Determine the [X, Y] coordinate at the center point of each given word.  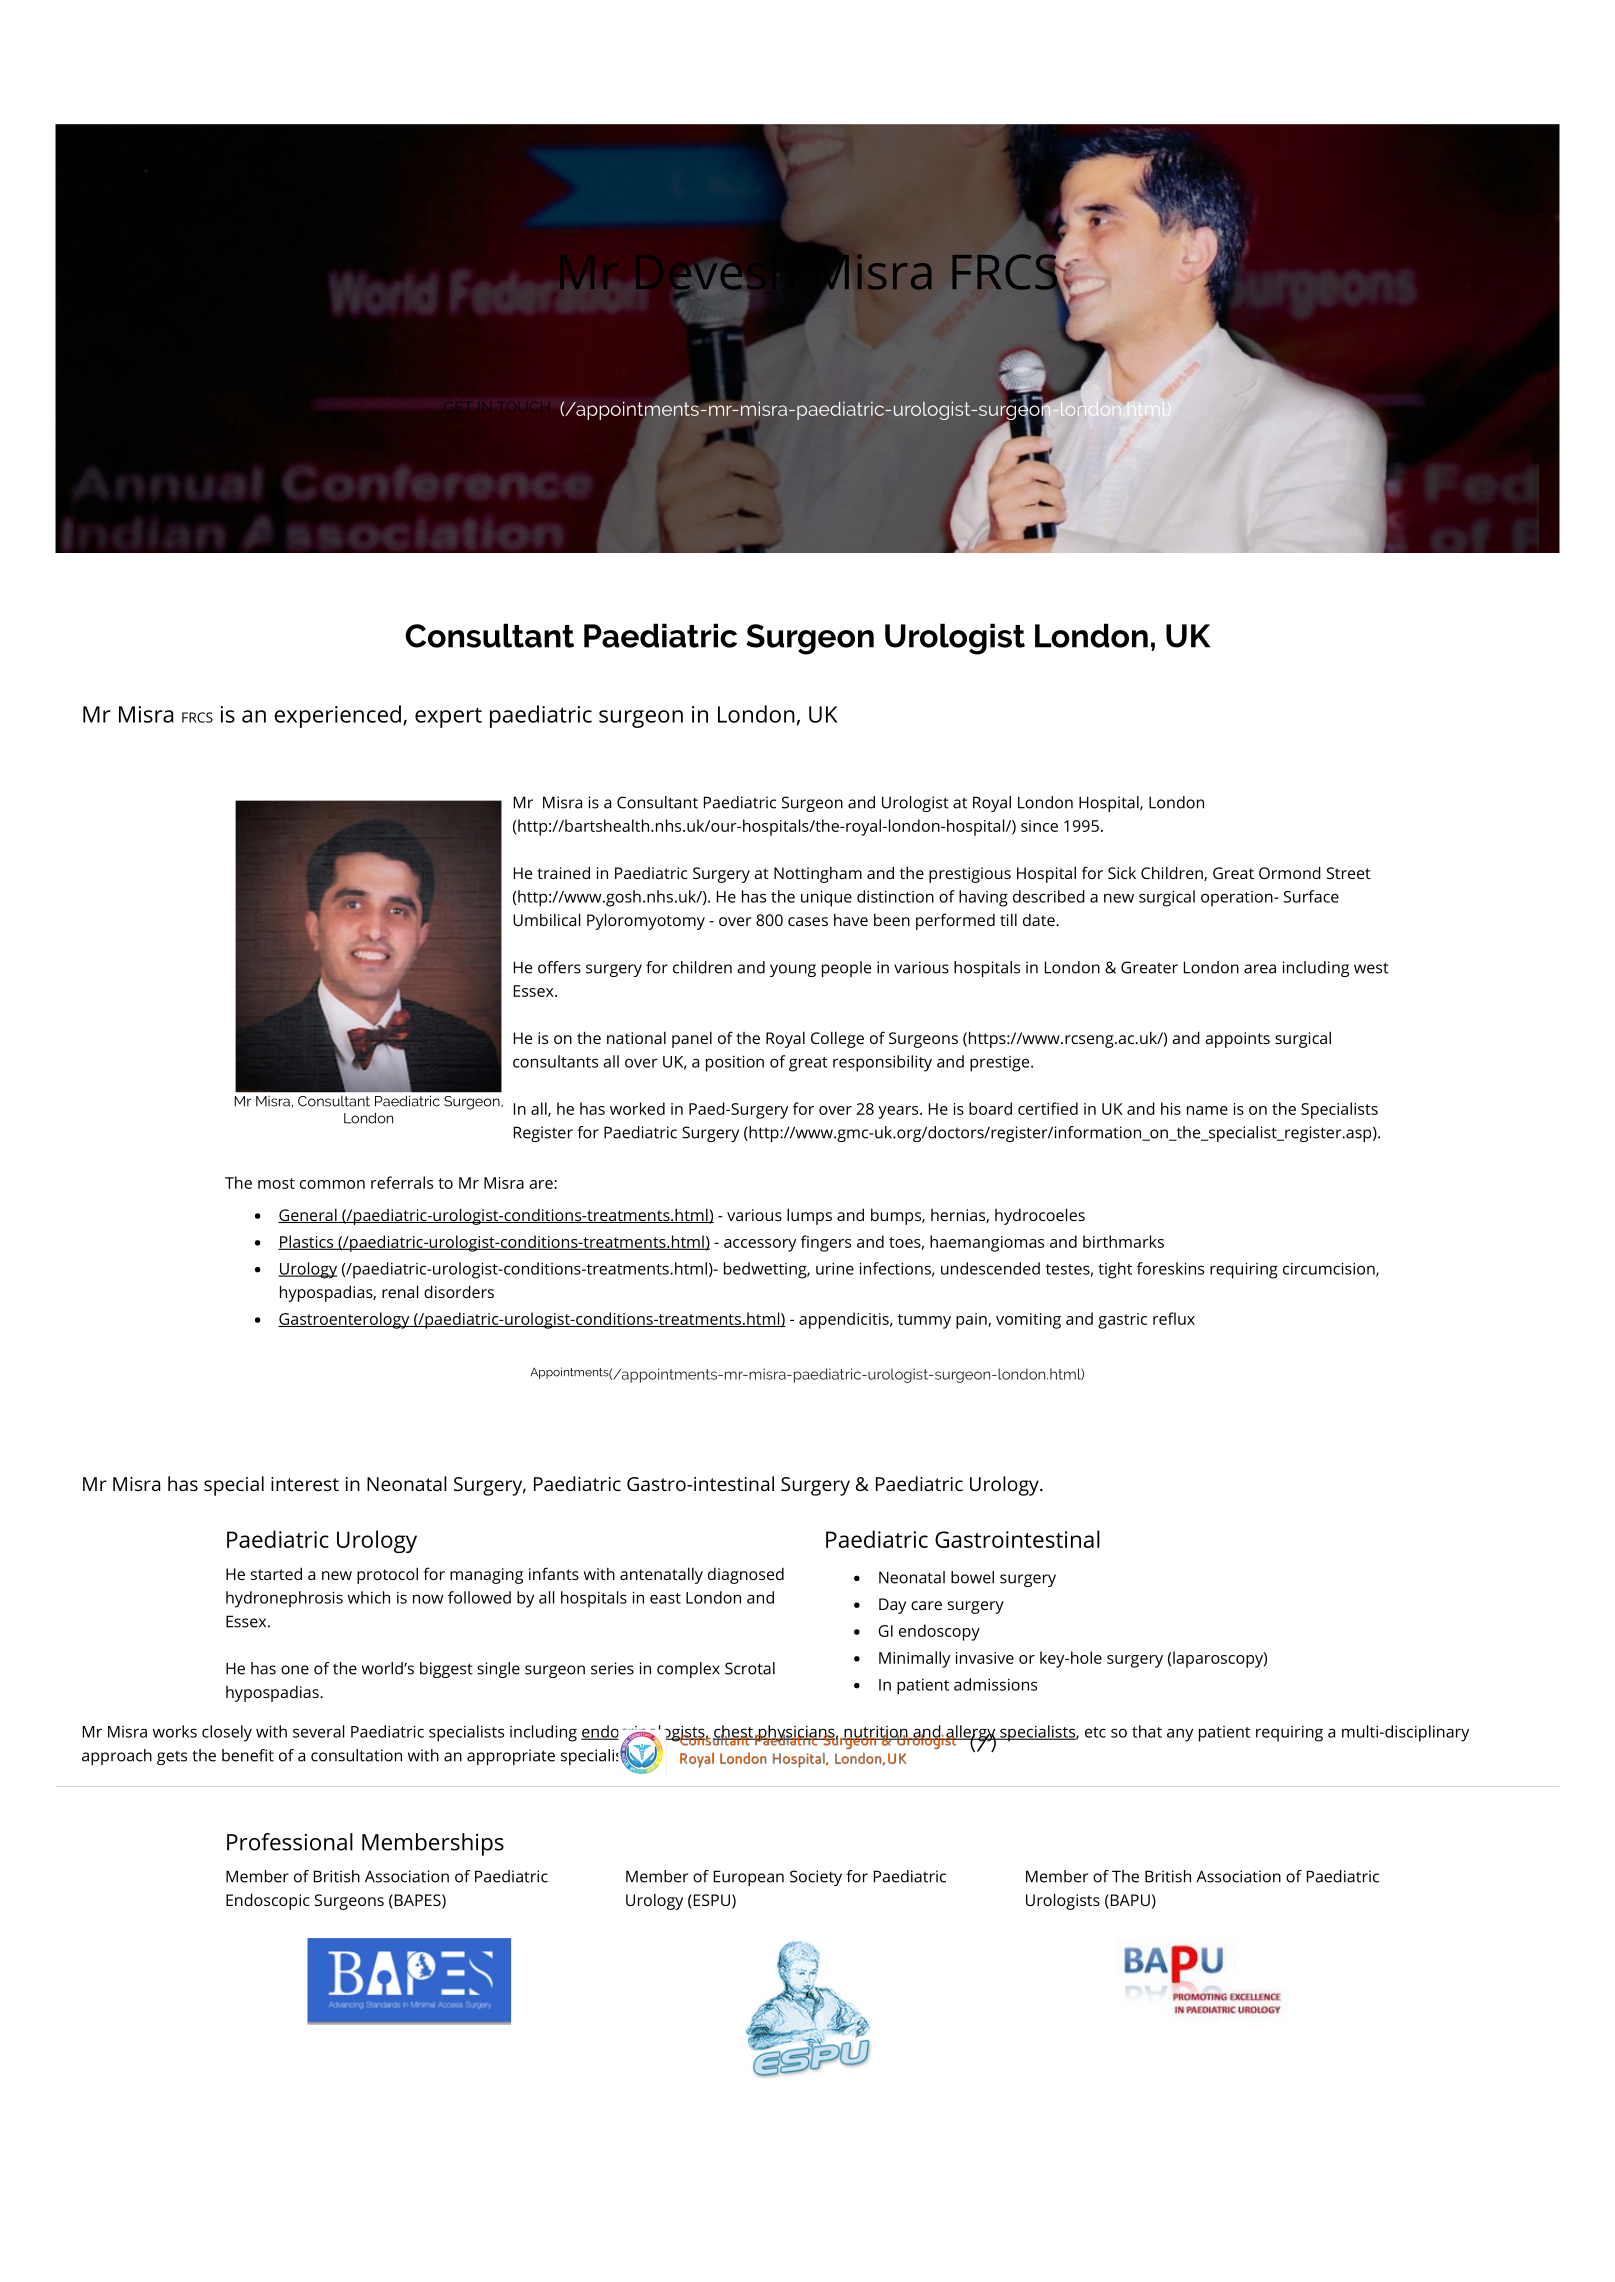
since [1039, 826]
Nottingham [818, 874]
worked [637, 1108]
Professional [290, 1842]
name [1207, 1110]
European [749, 1878]
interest [305, 1484]
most [276, 1183]
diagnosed [746, 1576]
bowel [972, 1577]
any [1180, 1735]
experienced [337, 716]
